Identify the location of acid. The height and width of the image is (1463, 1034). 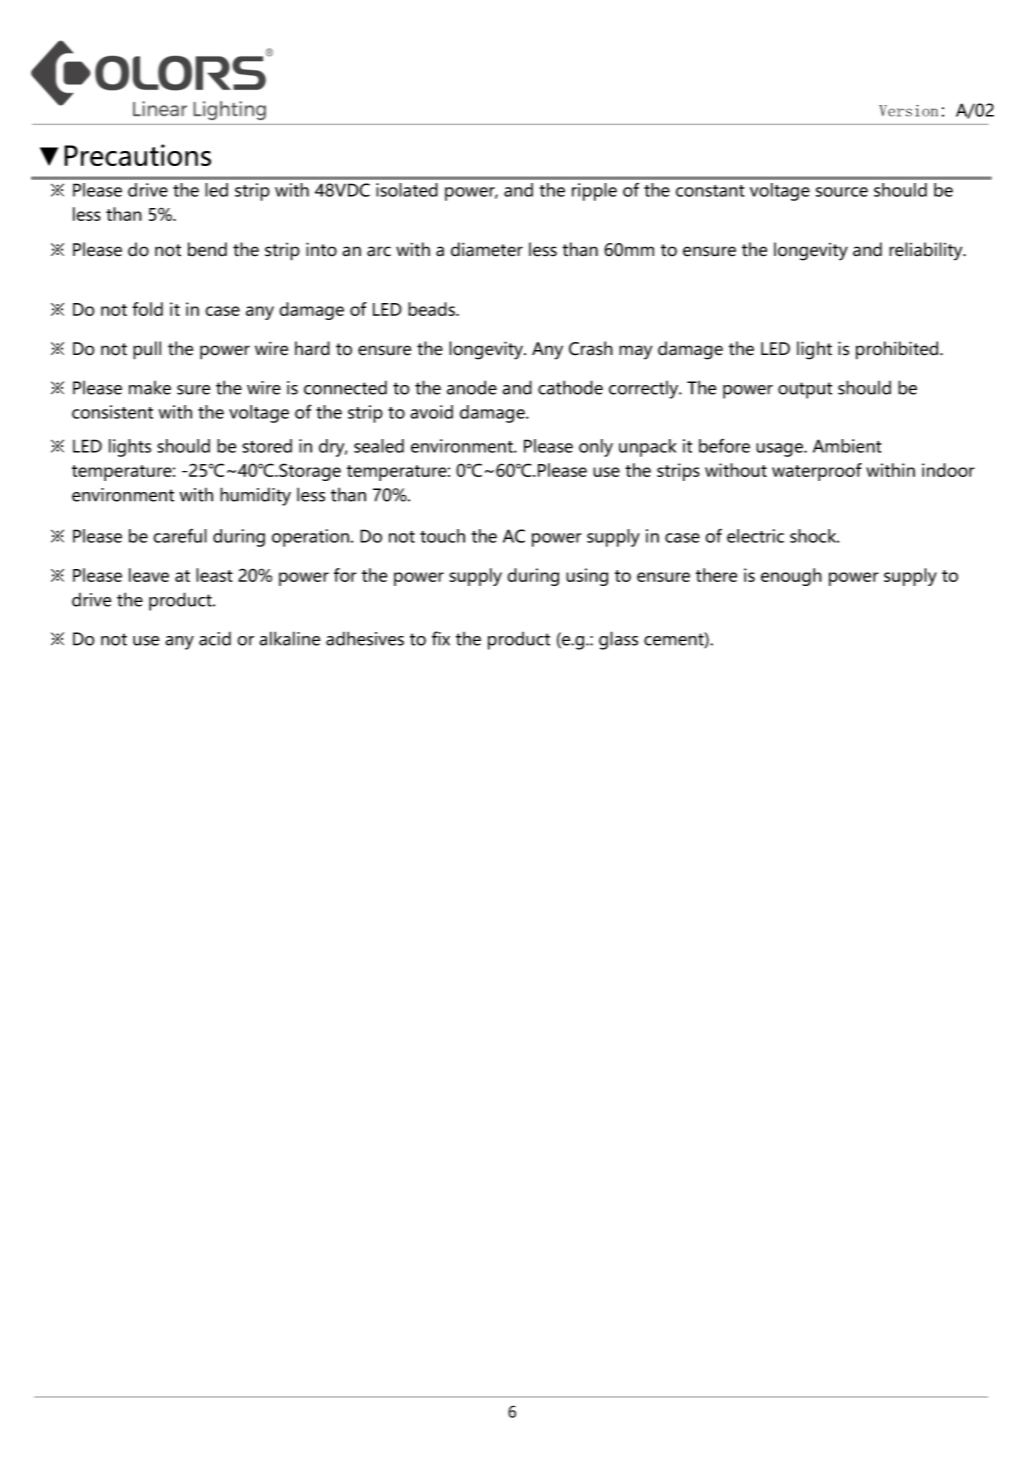
(215, 638).
